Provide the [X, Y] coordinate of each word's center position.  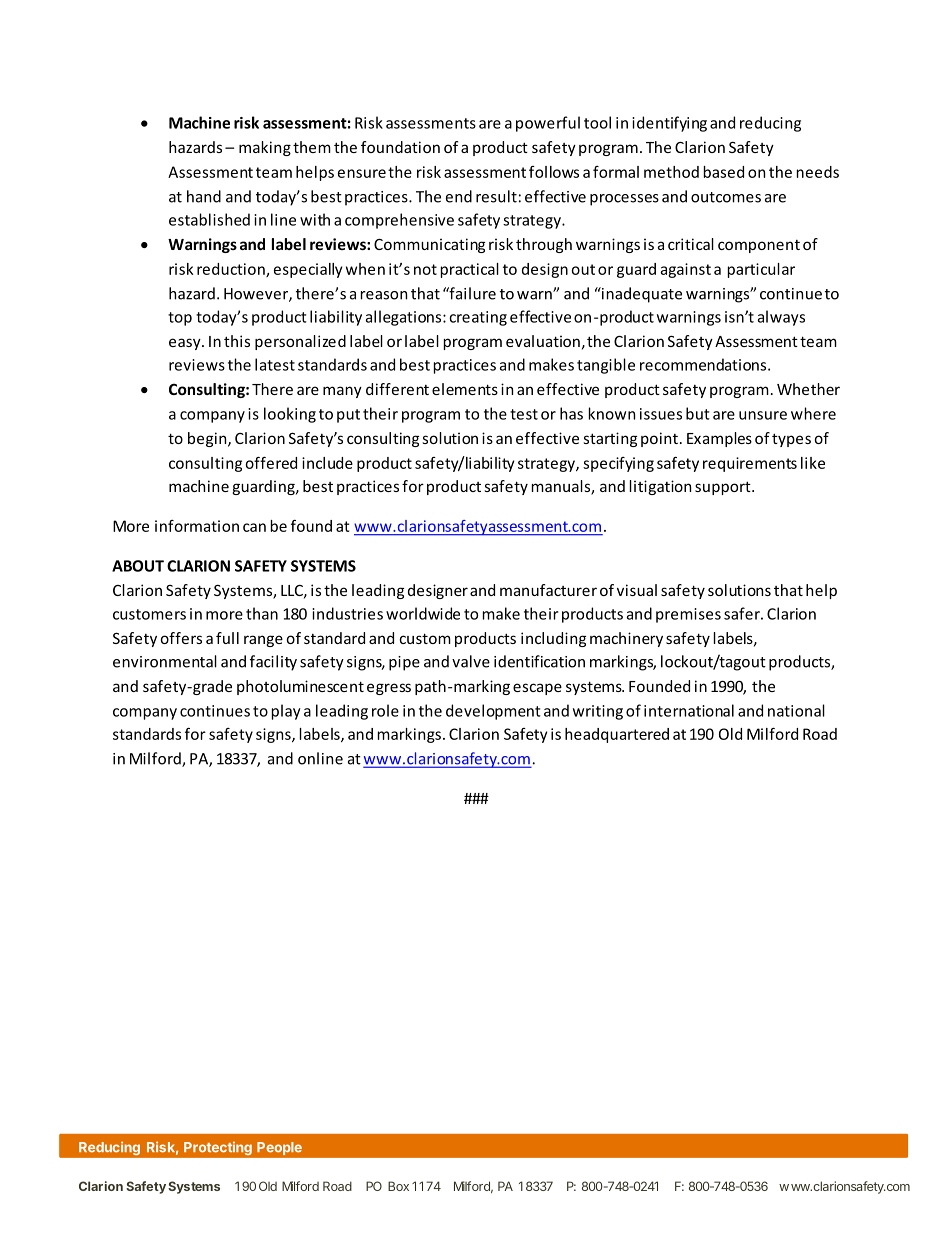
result [496, 196]
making [265, 148]
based [724, 172]
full [227, 638]
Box [398, 1186]
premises [688, 615]
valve [471, 661]
